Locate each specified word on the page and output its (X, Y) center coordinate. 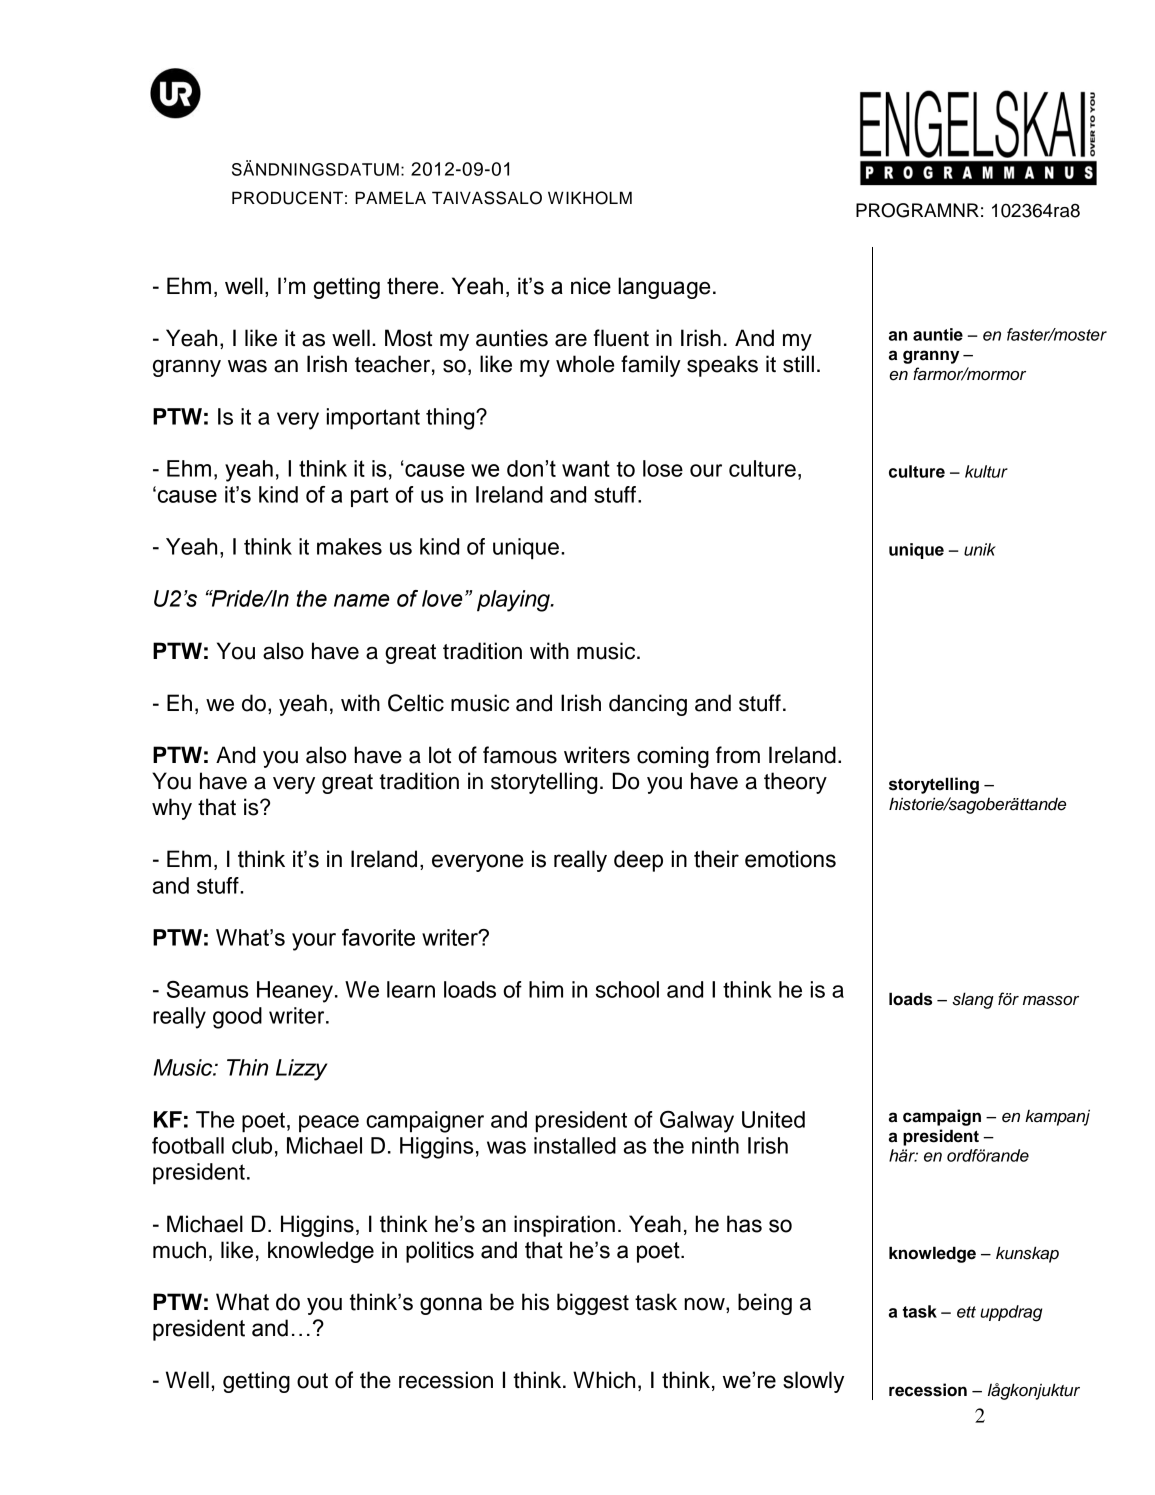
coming (673, 757)
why (172, 809)
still (798, 364)
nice (591, 286)
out (312, 1381)
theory (795, 783)
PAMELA (390, 197)
